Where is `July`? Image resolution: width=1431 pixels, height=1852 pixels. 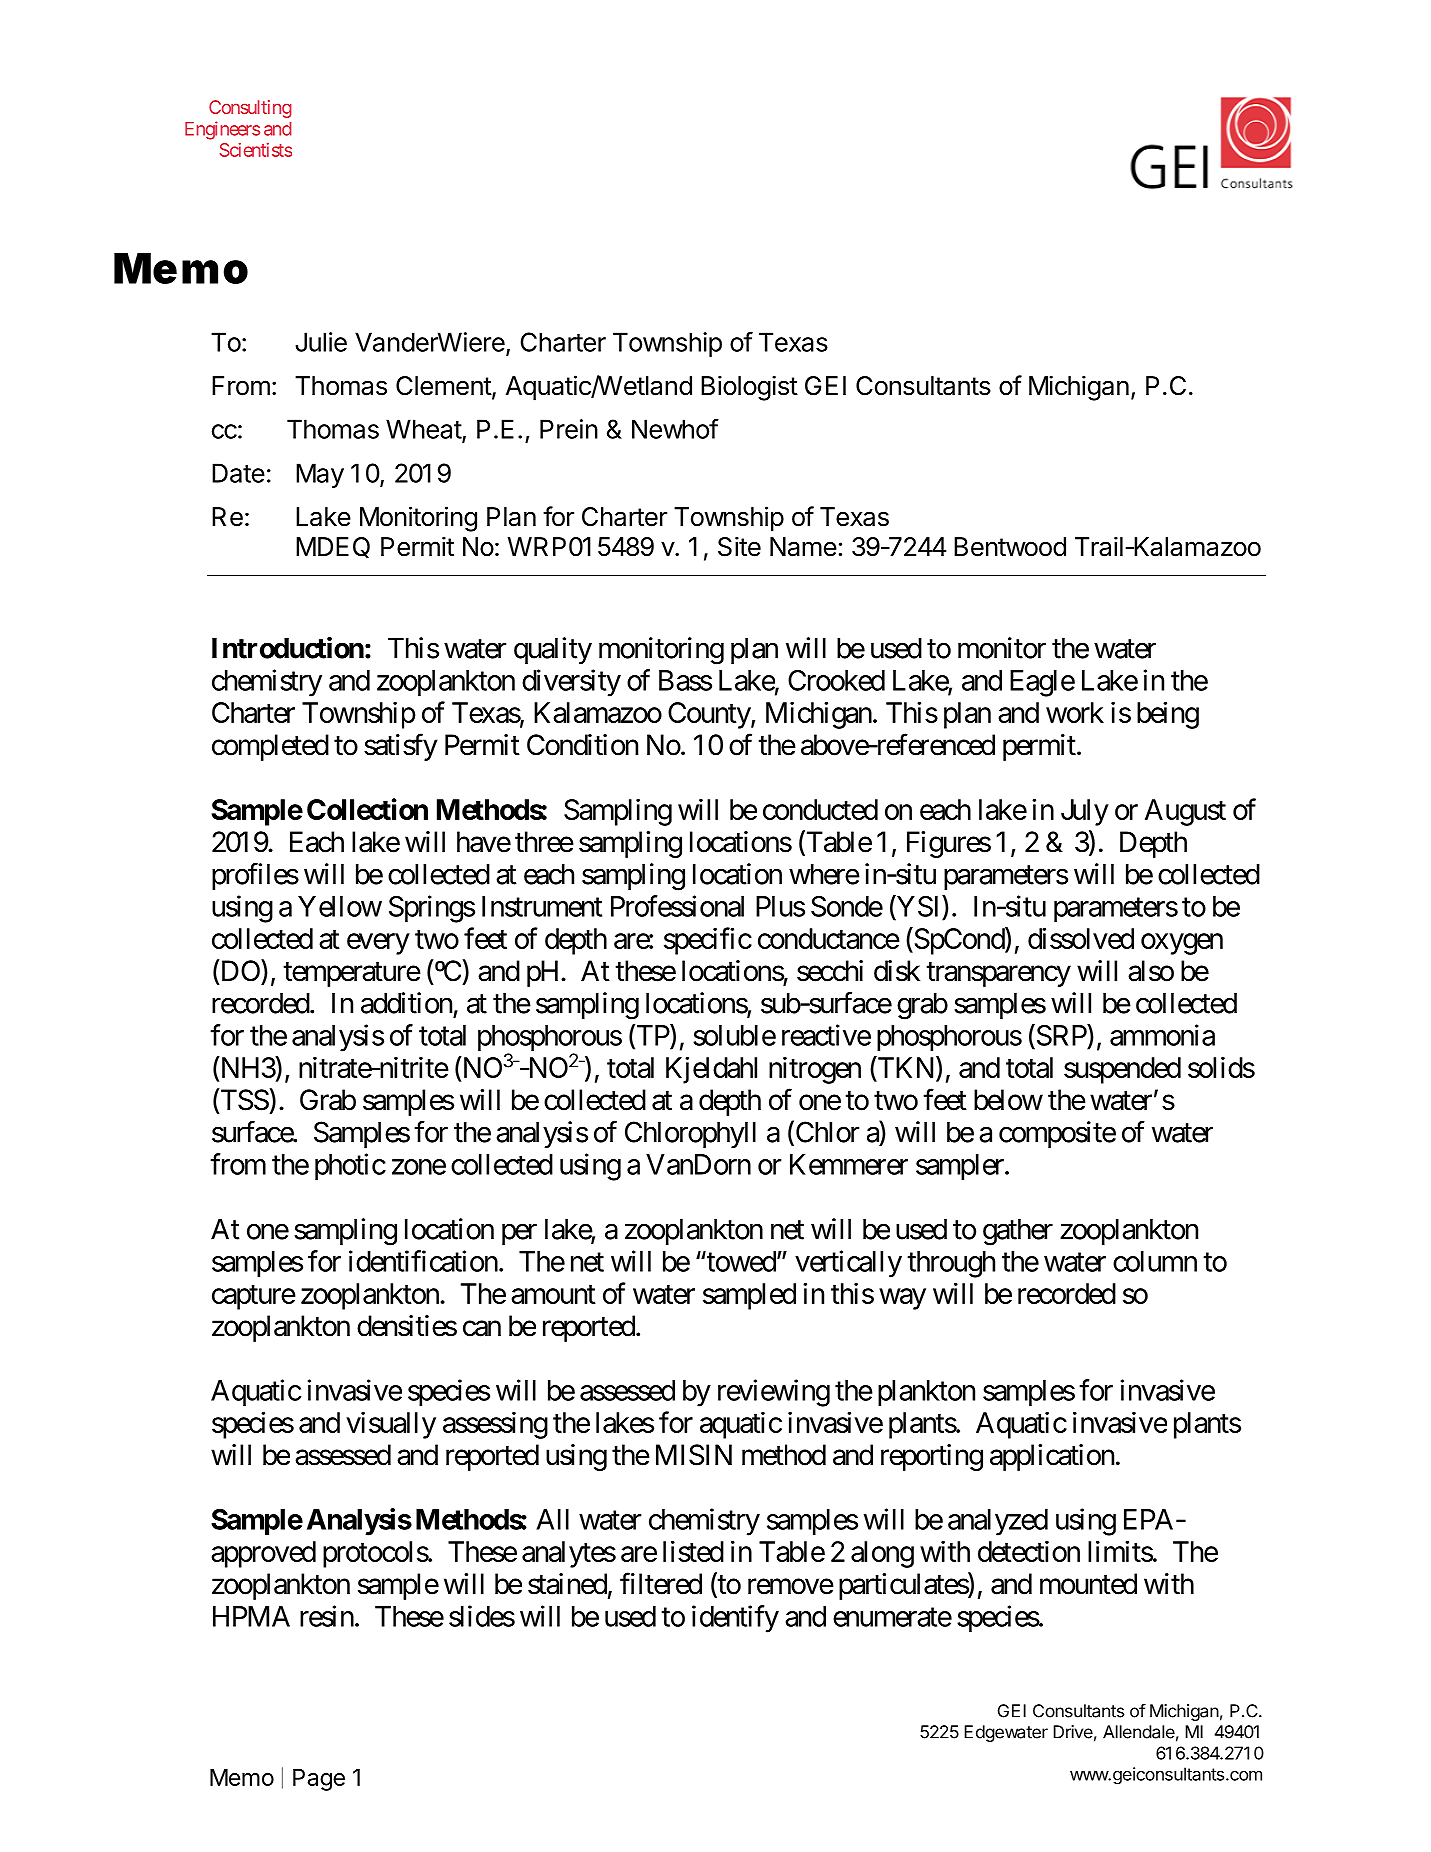
July is located at coordinates (1085, 812).
